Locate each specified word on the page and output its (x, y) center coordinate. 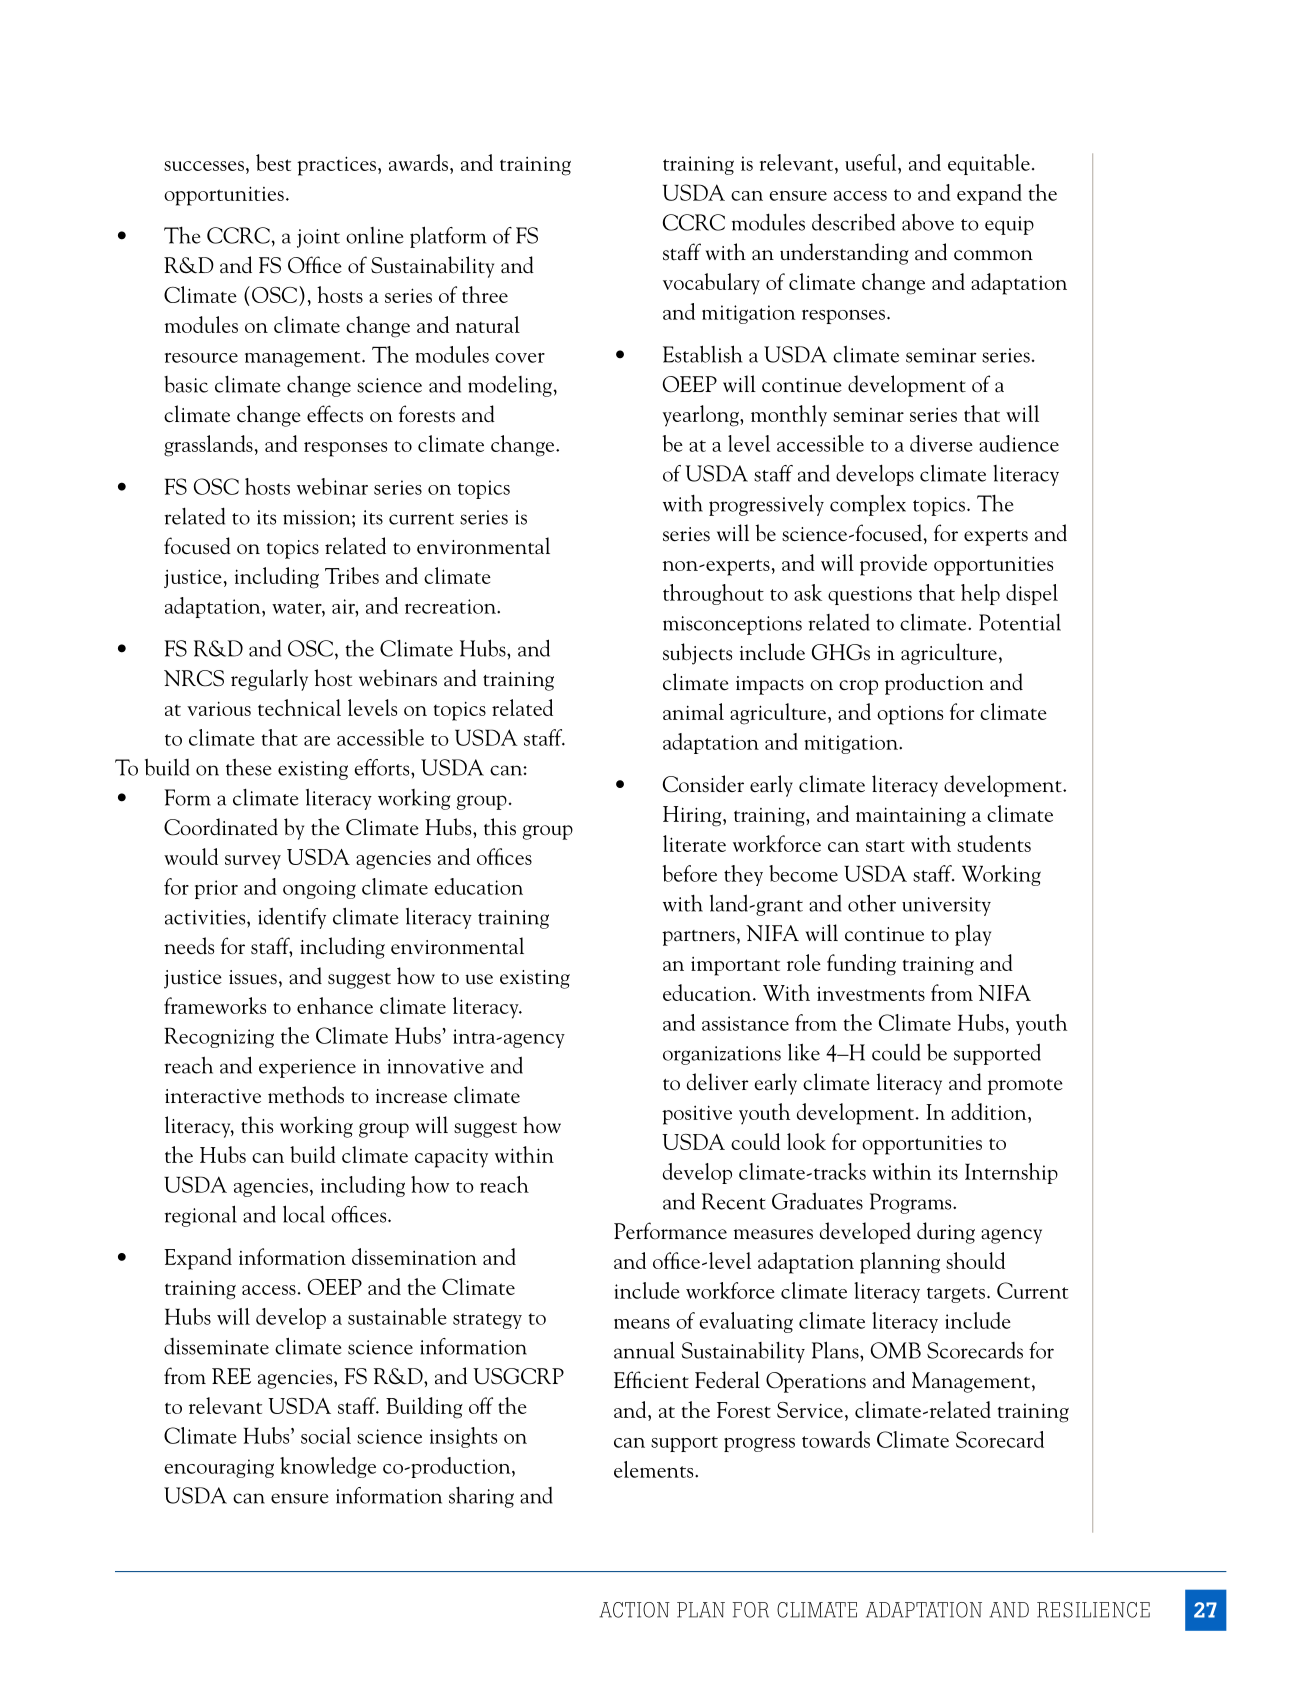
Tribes (352, 575)
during (946, 1233)
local (304, 1214)
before (690, 873)
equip (1009, 225)
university (946, 906)
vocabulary (711, 284)
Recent (734, 1201)
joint (318, 238)
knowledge (328, 1467)
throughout (713, 594)
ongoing (319, 889)
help (980, 594)
